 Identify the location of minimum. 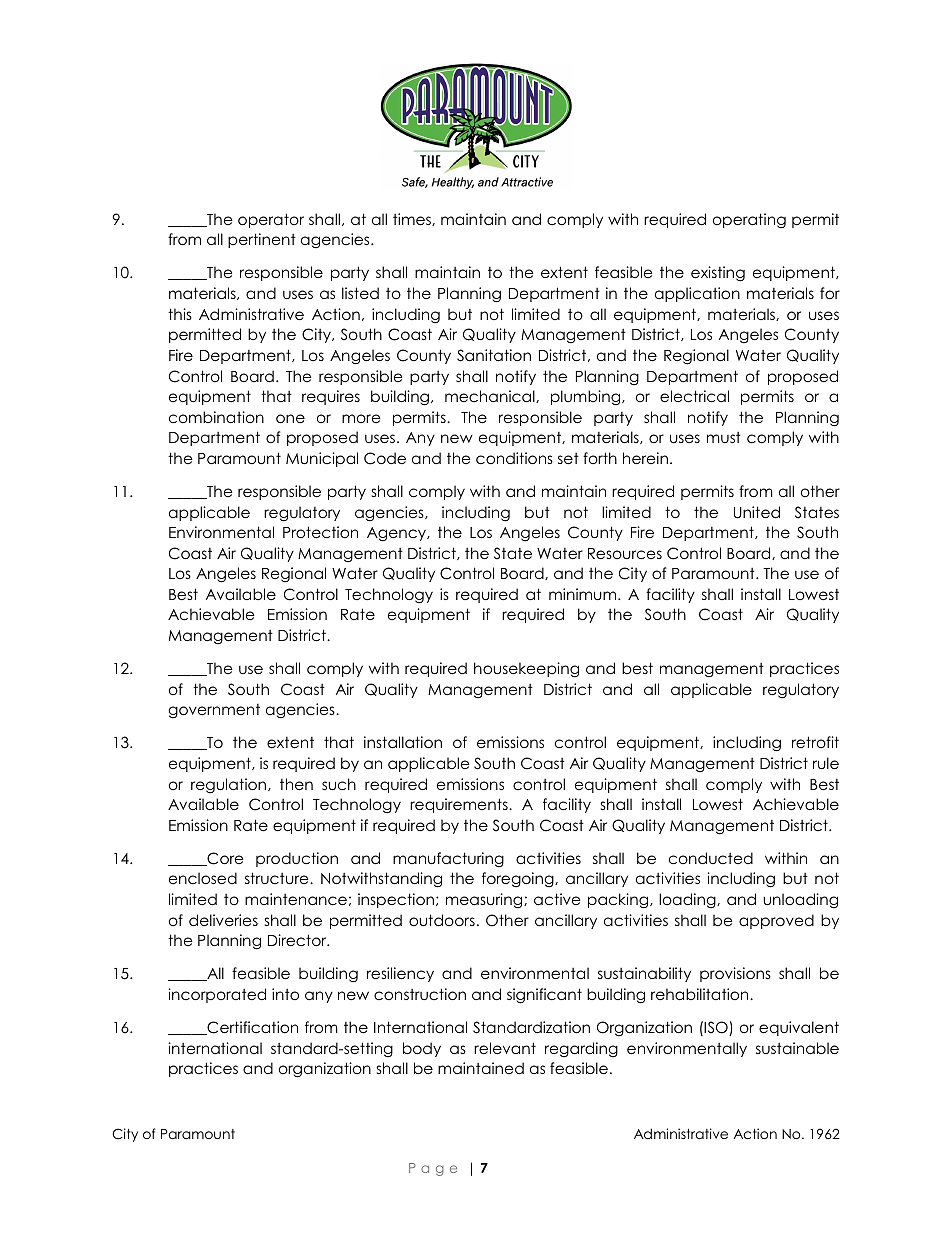
(584, 594).
